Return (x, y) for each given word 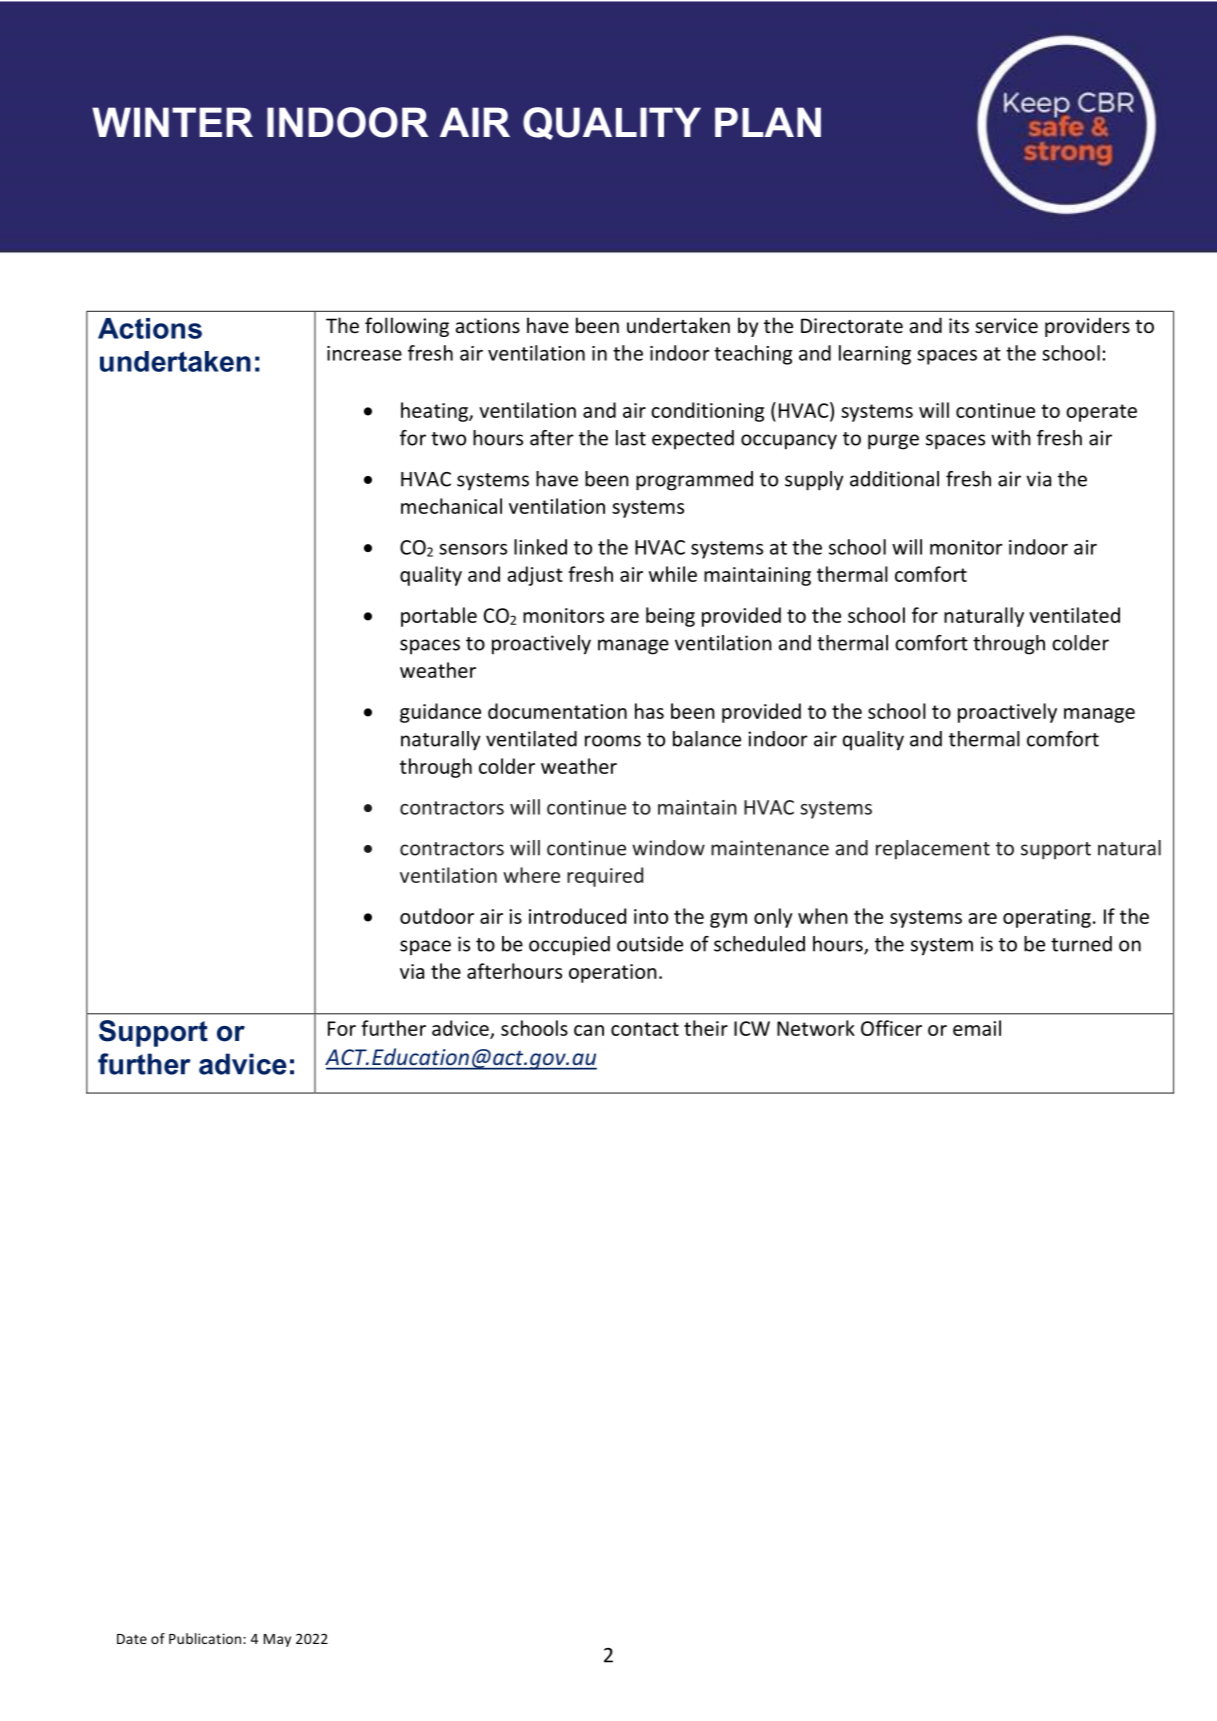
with (1011, 438)
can (589, 1030)
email (977, 1028)
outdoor (437, 916)
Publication (206, 1638)
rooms (613, 741)
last (631, 438)
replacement (933, 850)
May (277, 1640)
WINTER (172, 122)
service (1006, 325)
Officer (891, 1028)
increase (364, 353)
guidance (440, 713)
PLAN (768, 122)
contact (645, 1029)
